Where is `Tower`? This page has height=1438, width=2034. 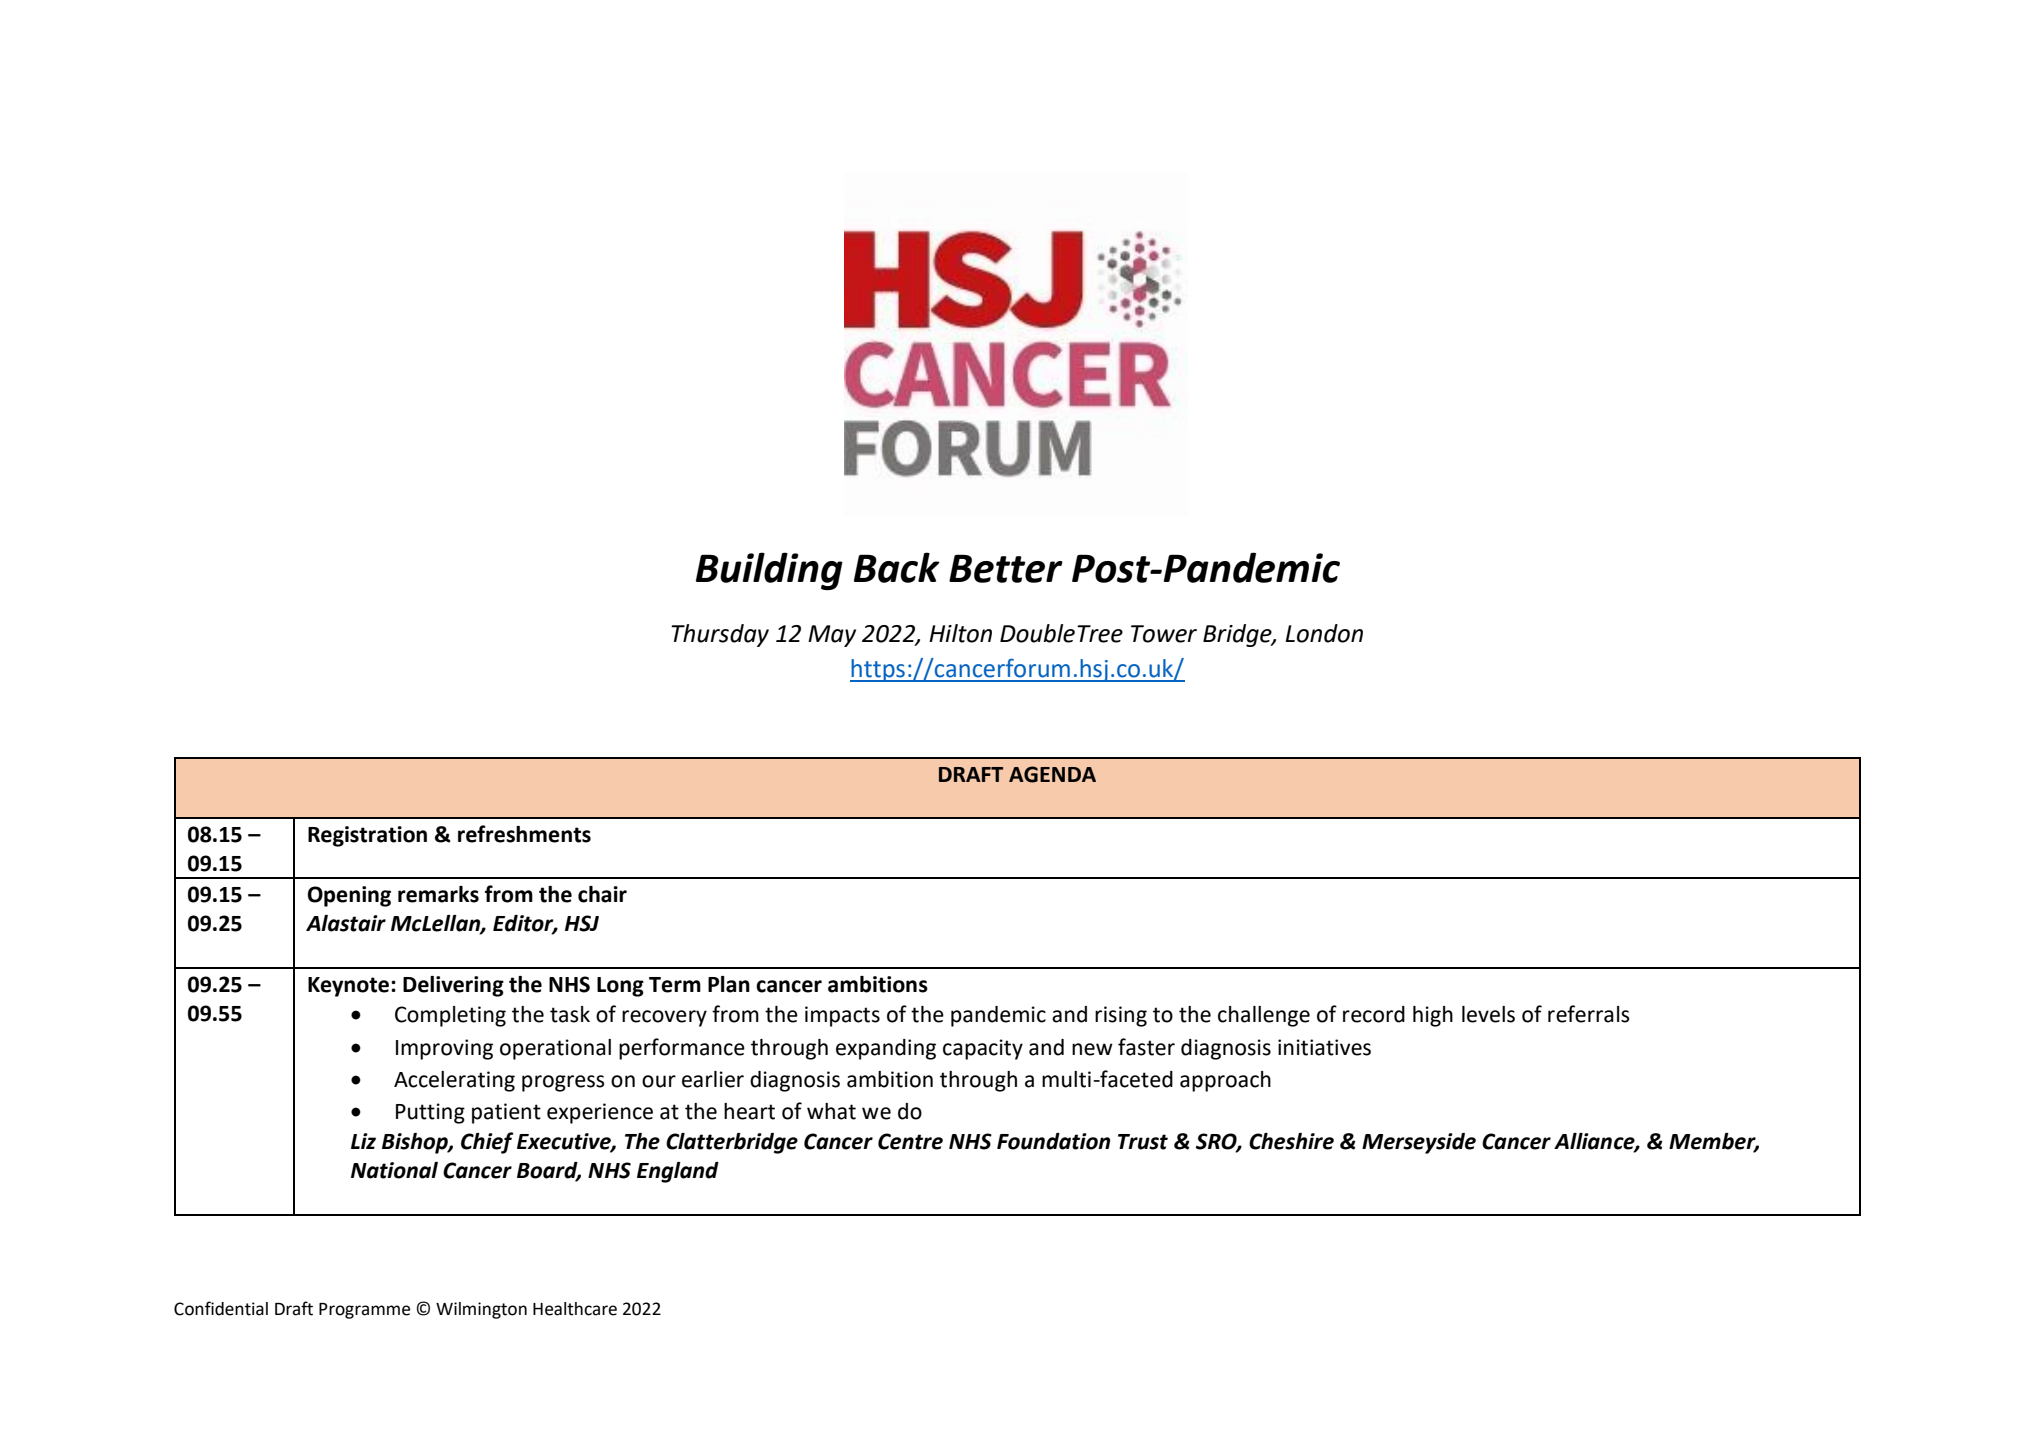
Tower is located at coordinates (1164, 634).
